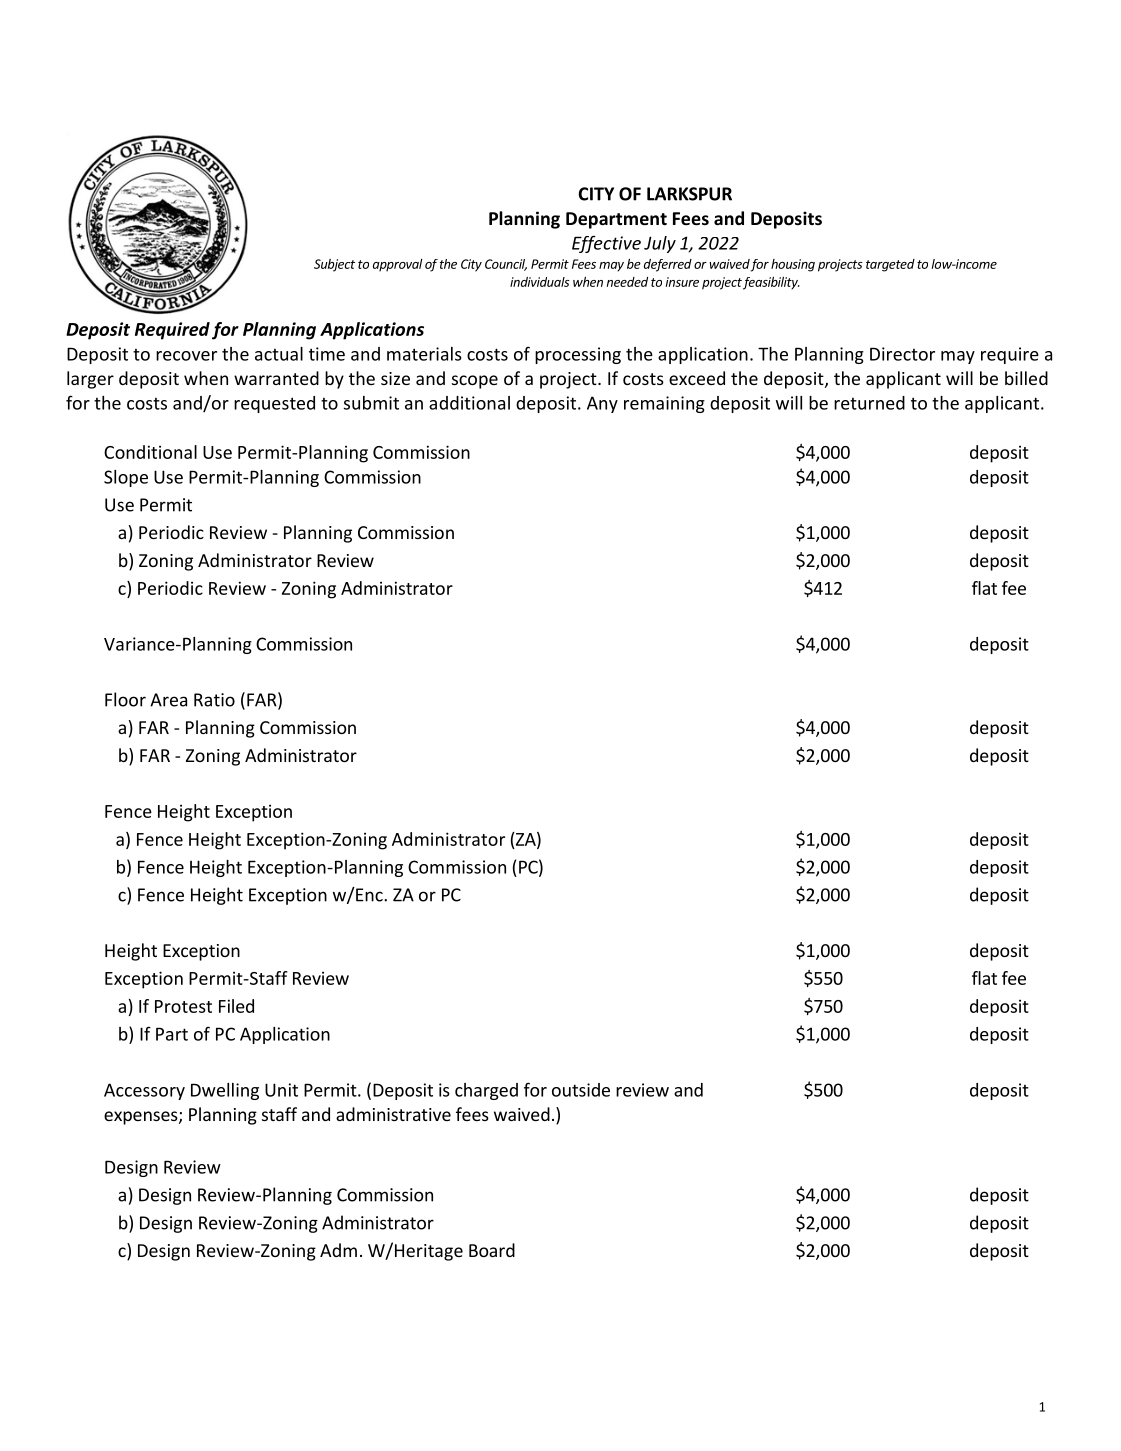  Describe the element at coordinates (890, 265) in the screenshot. I see `targeted` at that location.
